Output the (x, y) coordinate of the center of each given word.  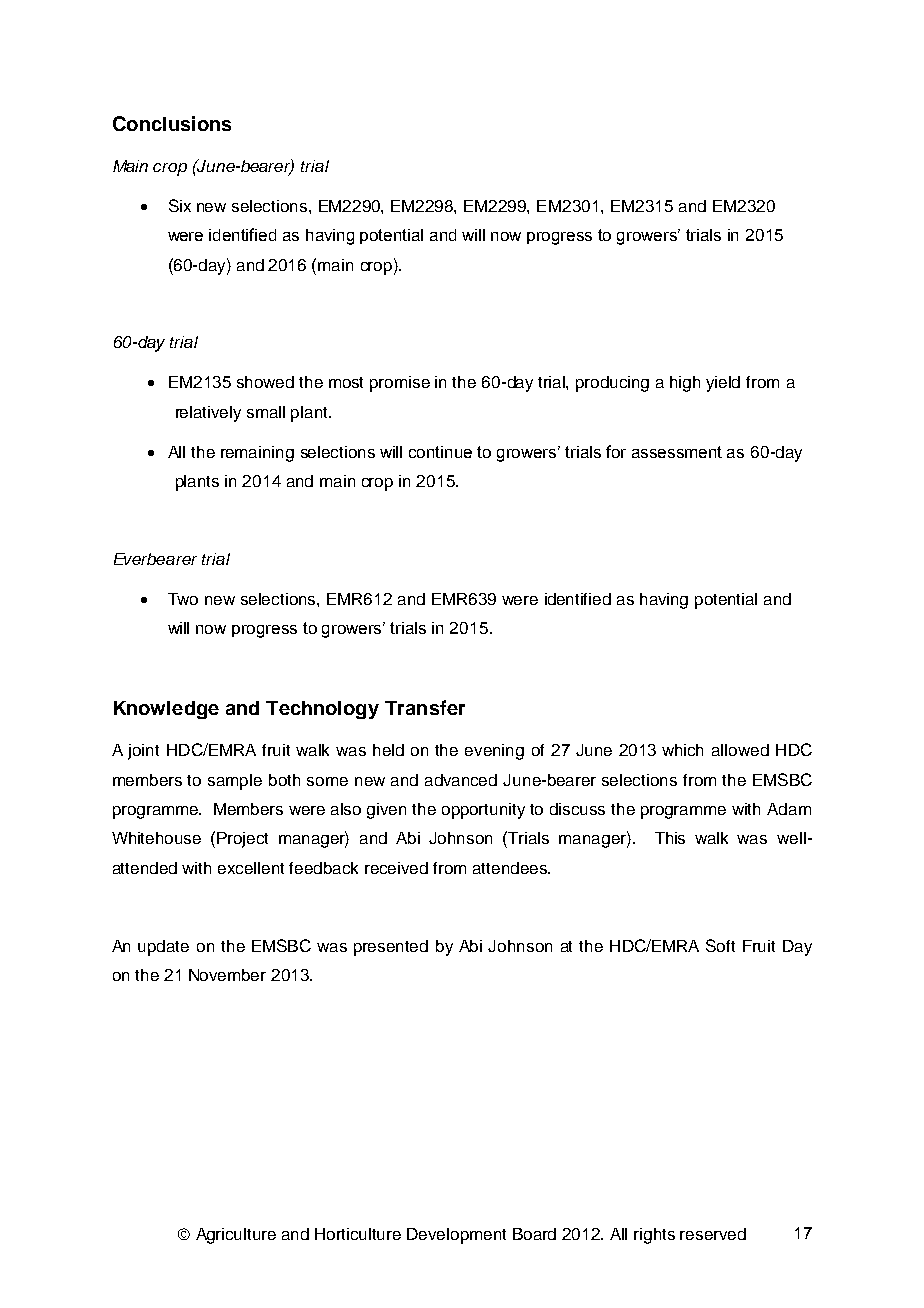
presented (391, 948)
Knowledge (166, 710)
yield (723, 384)
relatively (208, 414)
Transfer (425, 707)
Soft (720, 945)
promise (400, 384)
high (685, 384)
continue (440, 452)
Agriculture (236, 1236)
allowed (740, 750)
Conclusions (172, 123)
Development (456, 1236)
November (227, 975)
